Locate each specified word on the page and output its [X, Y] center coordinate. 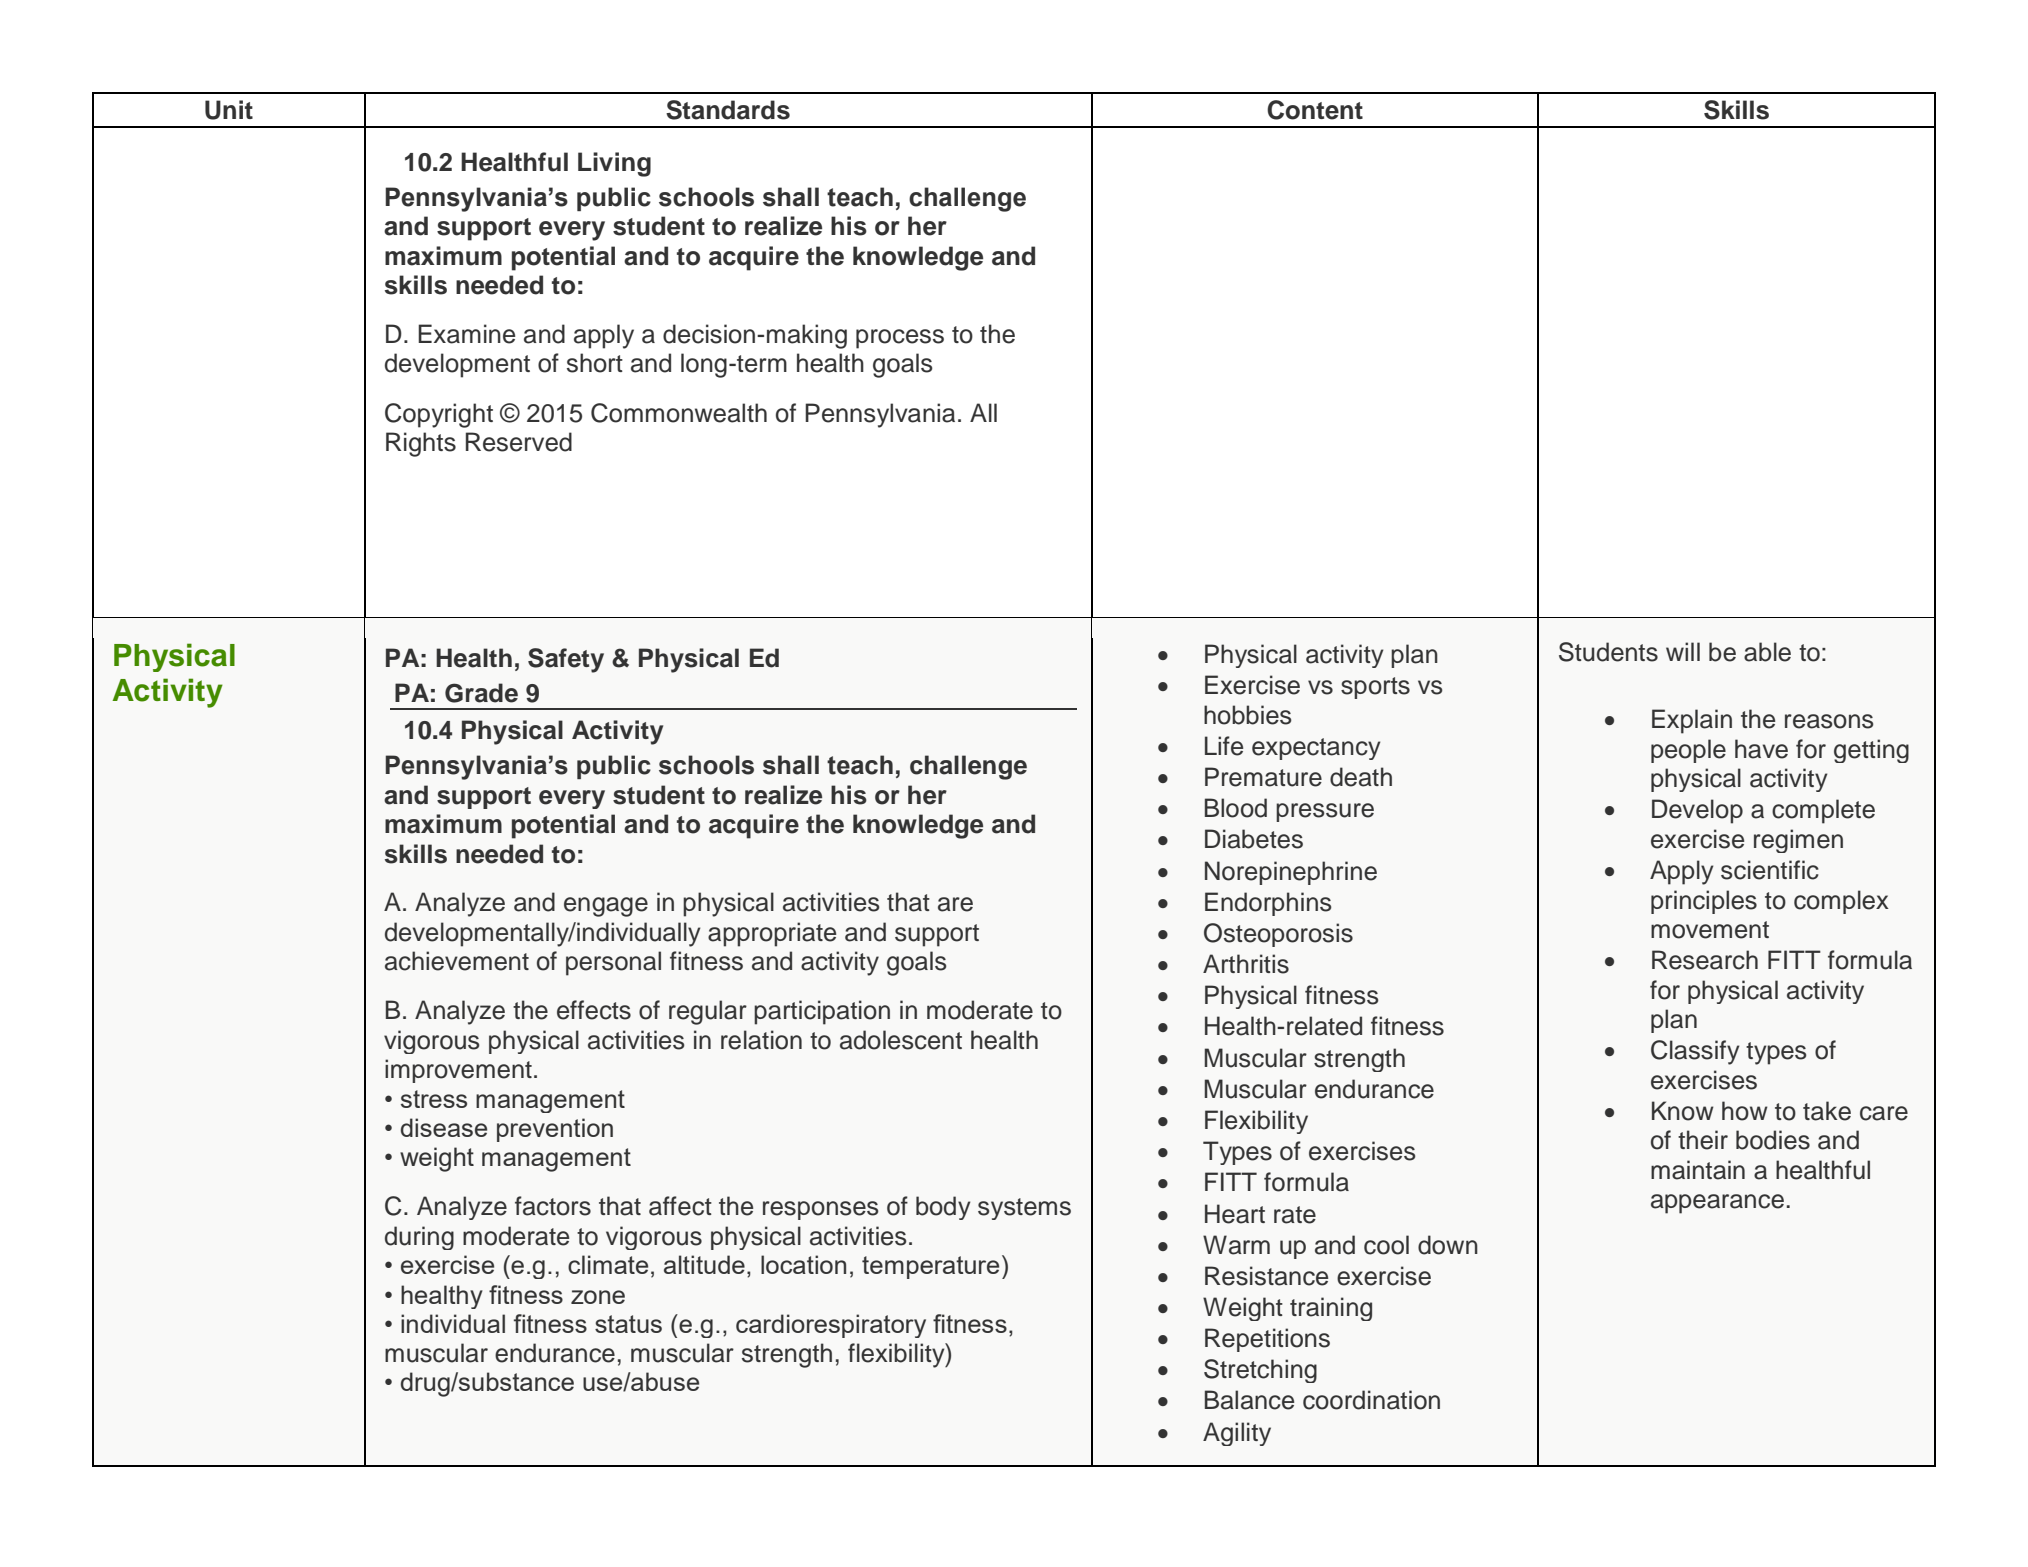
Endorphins [1268, 904]
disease [444, 1127]
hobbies [1248, 715]
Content [1315, 110]
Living [614, 164]
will [1683, 651]
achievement [457, 961]
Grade [481, 693]
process [900, 339]
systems [1024, 1209]
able [1767, 652]
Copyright [439, 415]
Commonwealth [679, 413]
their [1703, 1140]
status [628, 1324]
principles [1704, 902]
